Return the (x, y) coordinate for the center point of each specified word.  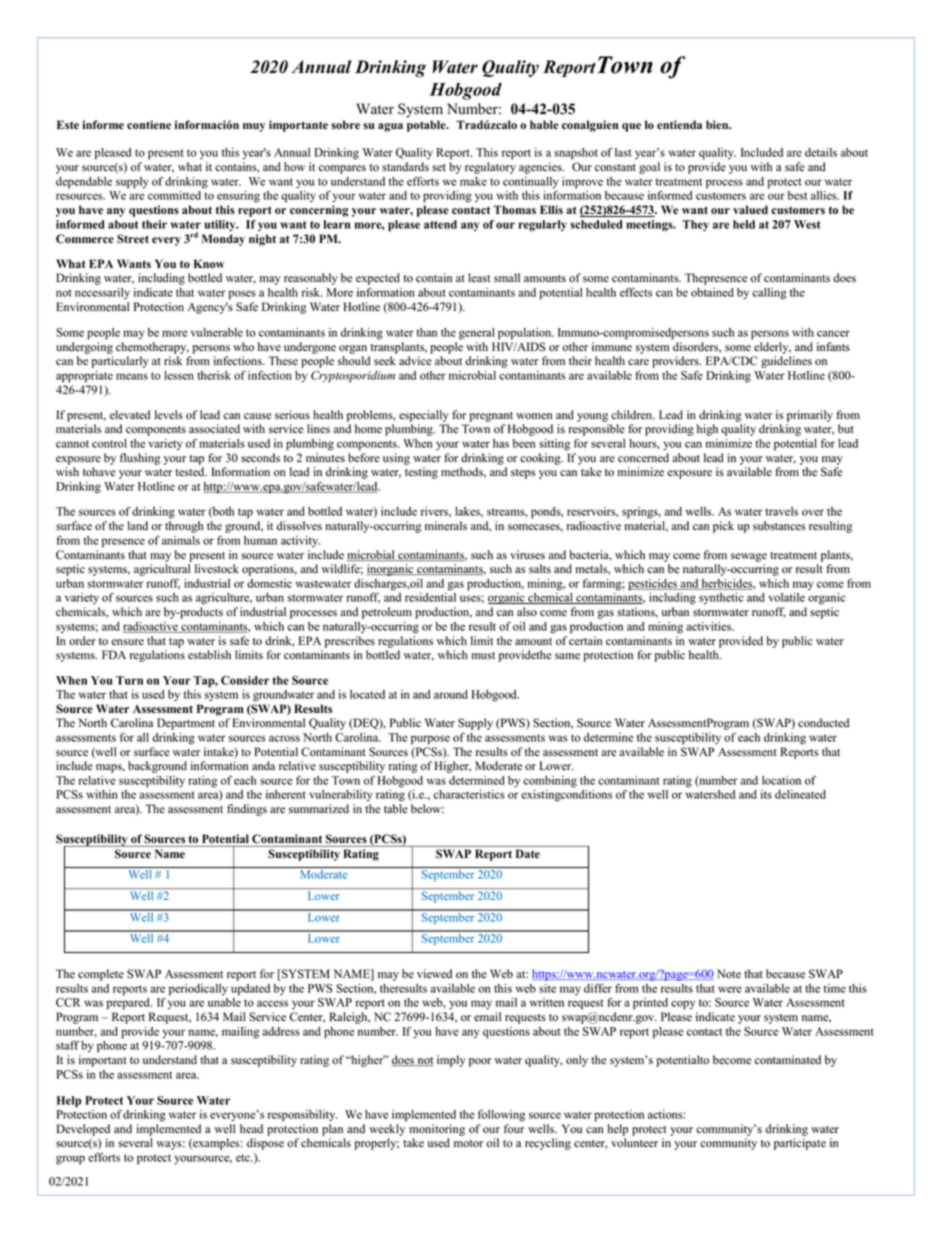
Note (729, 974)
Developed (83, 1130)
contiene (149, 125)
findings (247, 810)
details (821, 152)
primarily (810, 416)
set (439, 168)
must (483, 656)
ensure (127, 642)
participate (800, 1144)
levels (169, 415)
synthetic (721, 598)
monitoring (437, 1130)
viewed (434, 974)
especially (424, 416)
